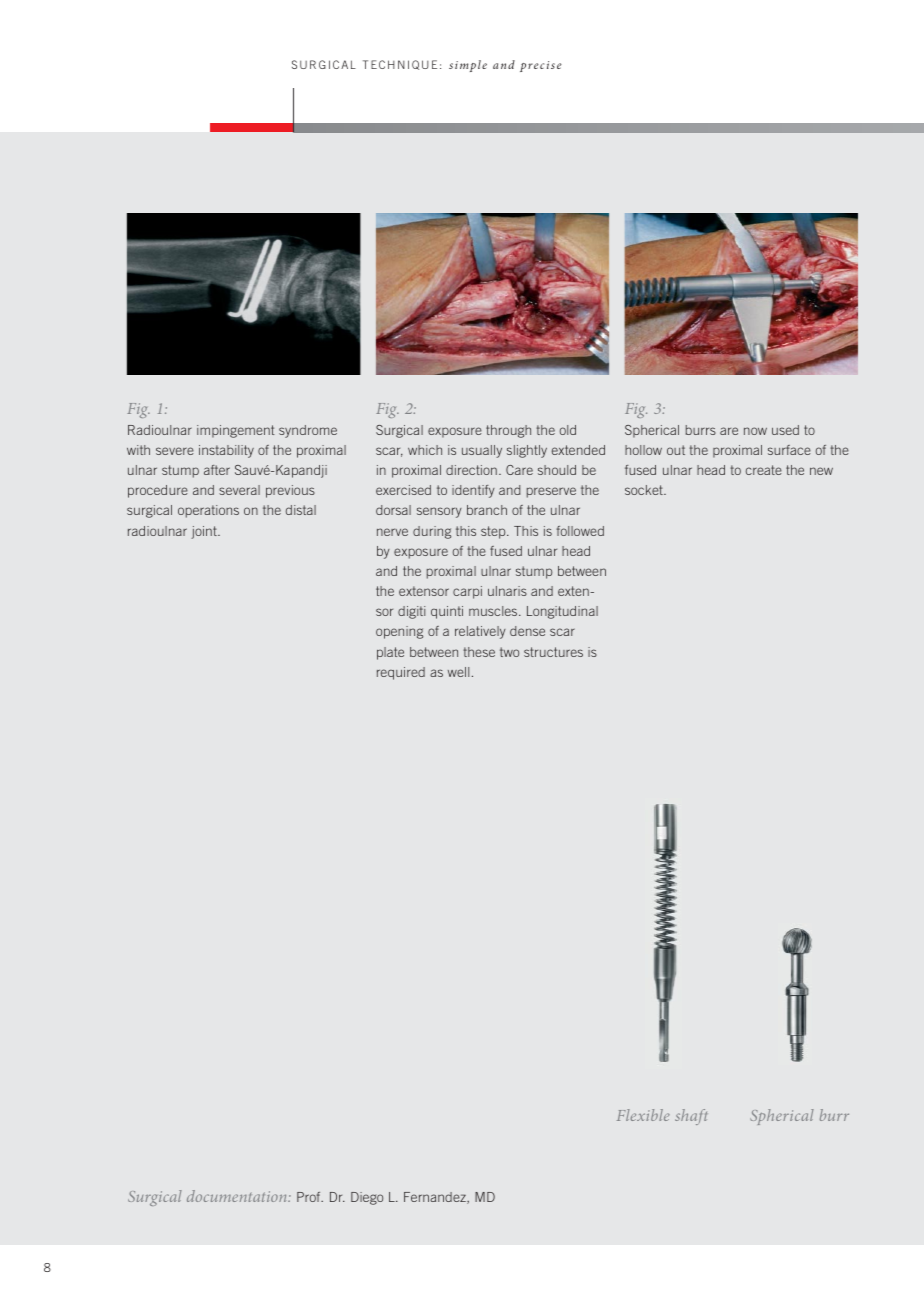 This screenshot has height=1308, width=924. I want to click on Diego, so click(367, 1198).
